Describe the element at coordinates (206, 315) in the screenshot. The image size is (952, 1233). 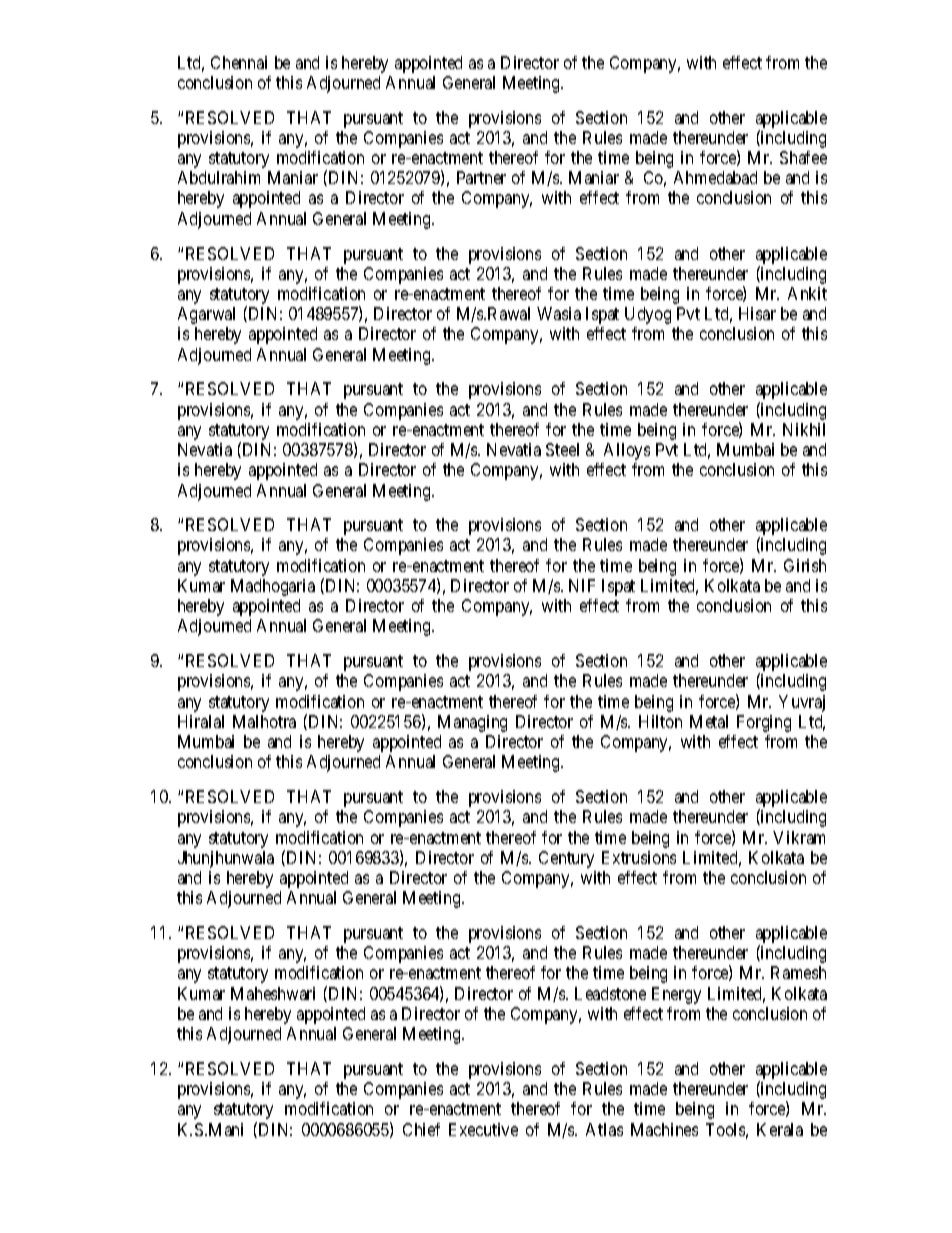
I see `Agarwal` at that location.
